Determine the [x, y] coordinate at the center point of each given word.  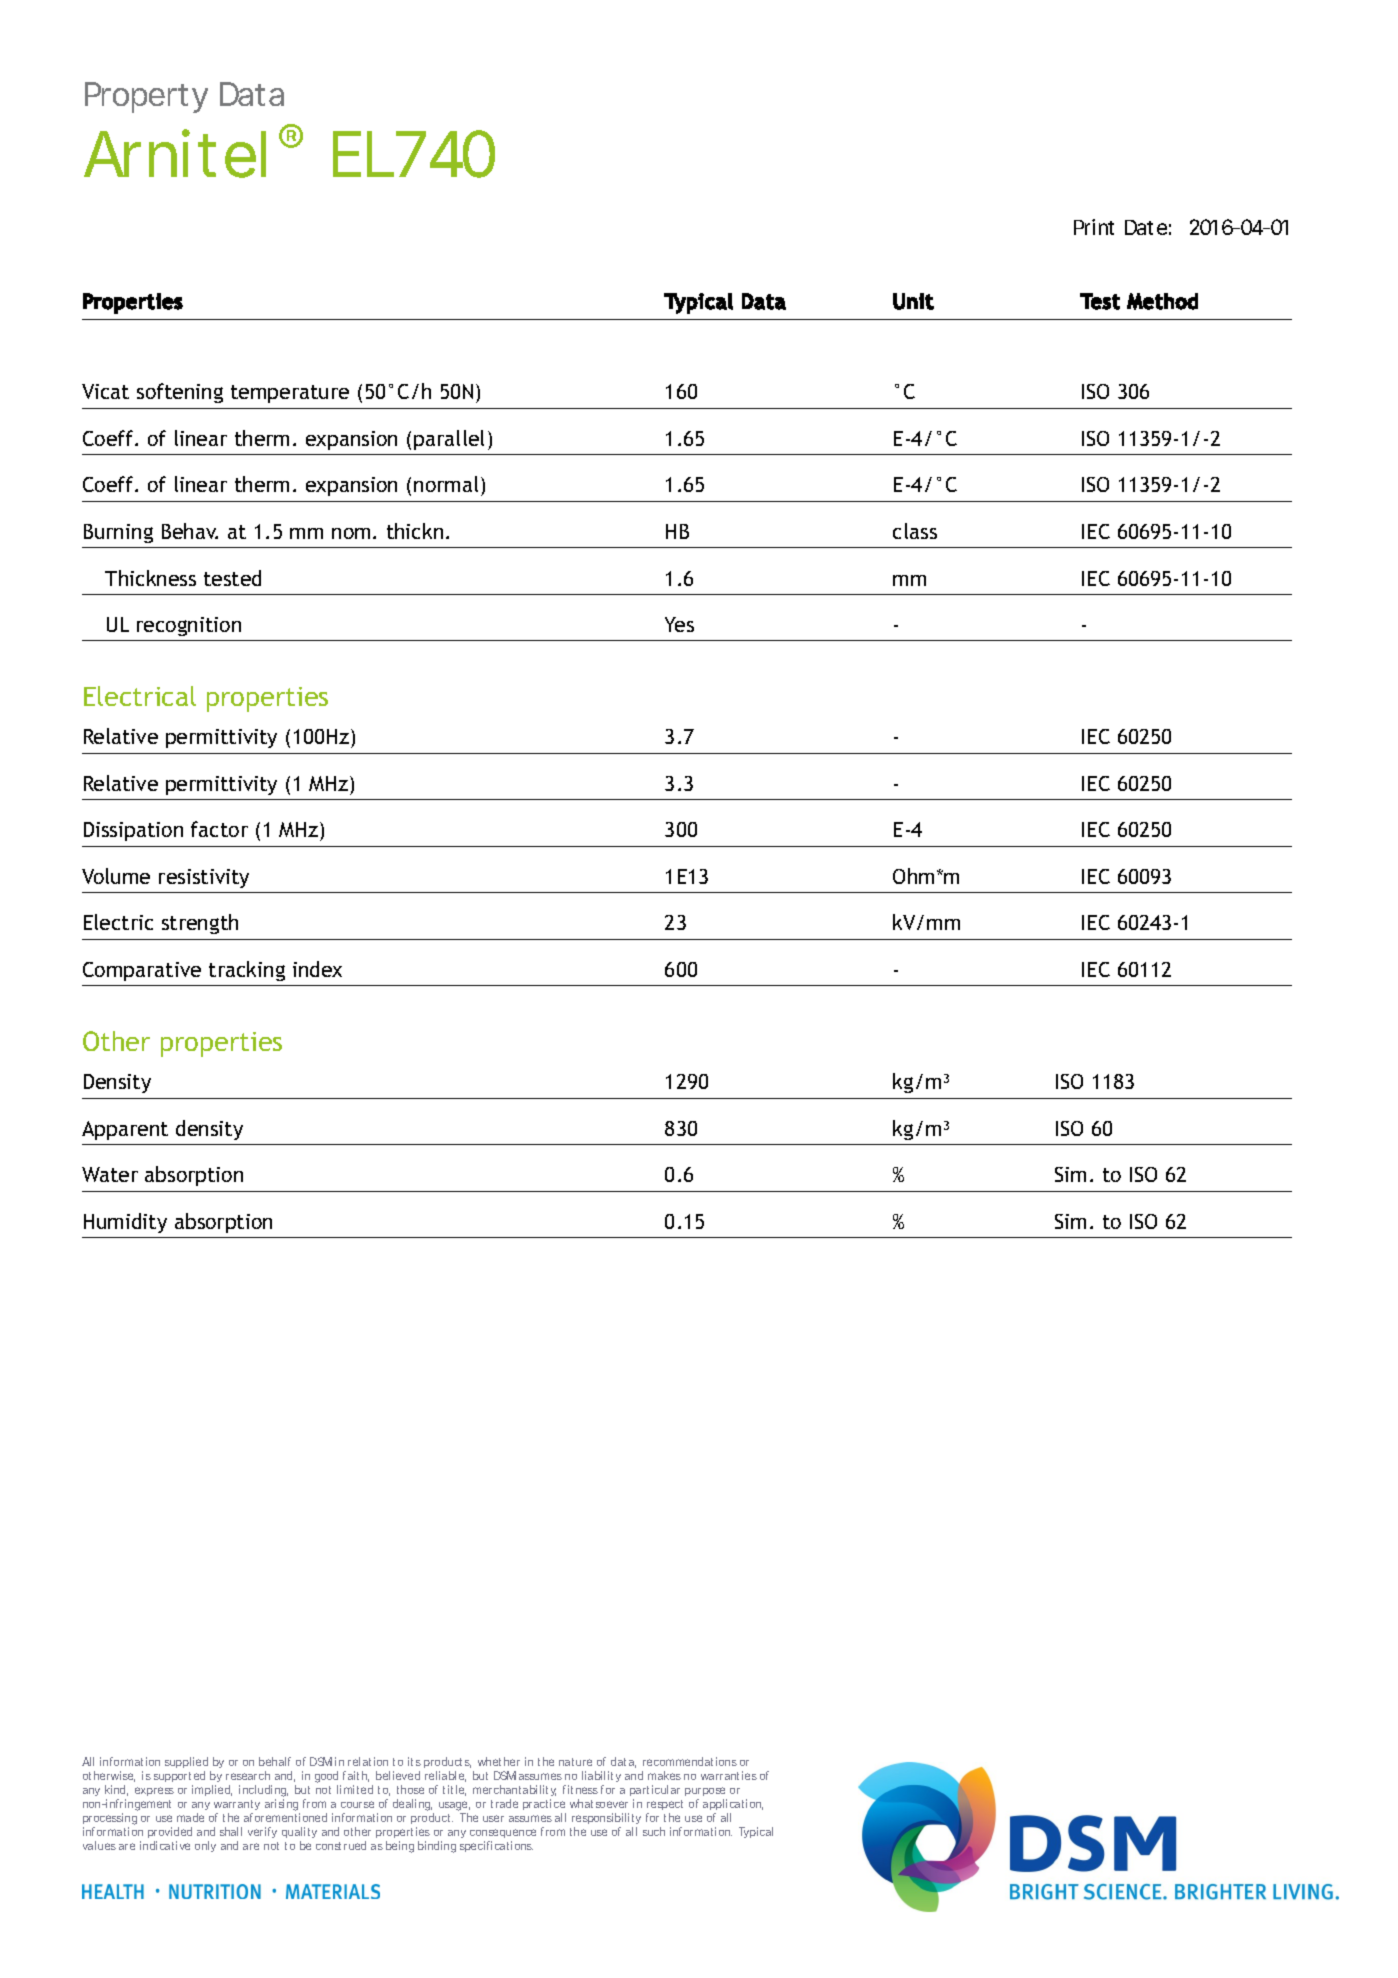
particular [655, 1790]
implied [212, 1790]
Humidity [125, 1223]
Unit [913, 301]
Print [1094, 227]
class [915, 531]
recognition [189, 626]
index [317, 969]
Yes [679, 624]
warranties [729, 1775]
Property [146, 97]
